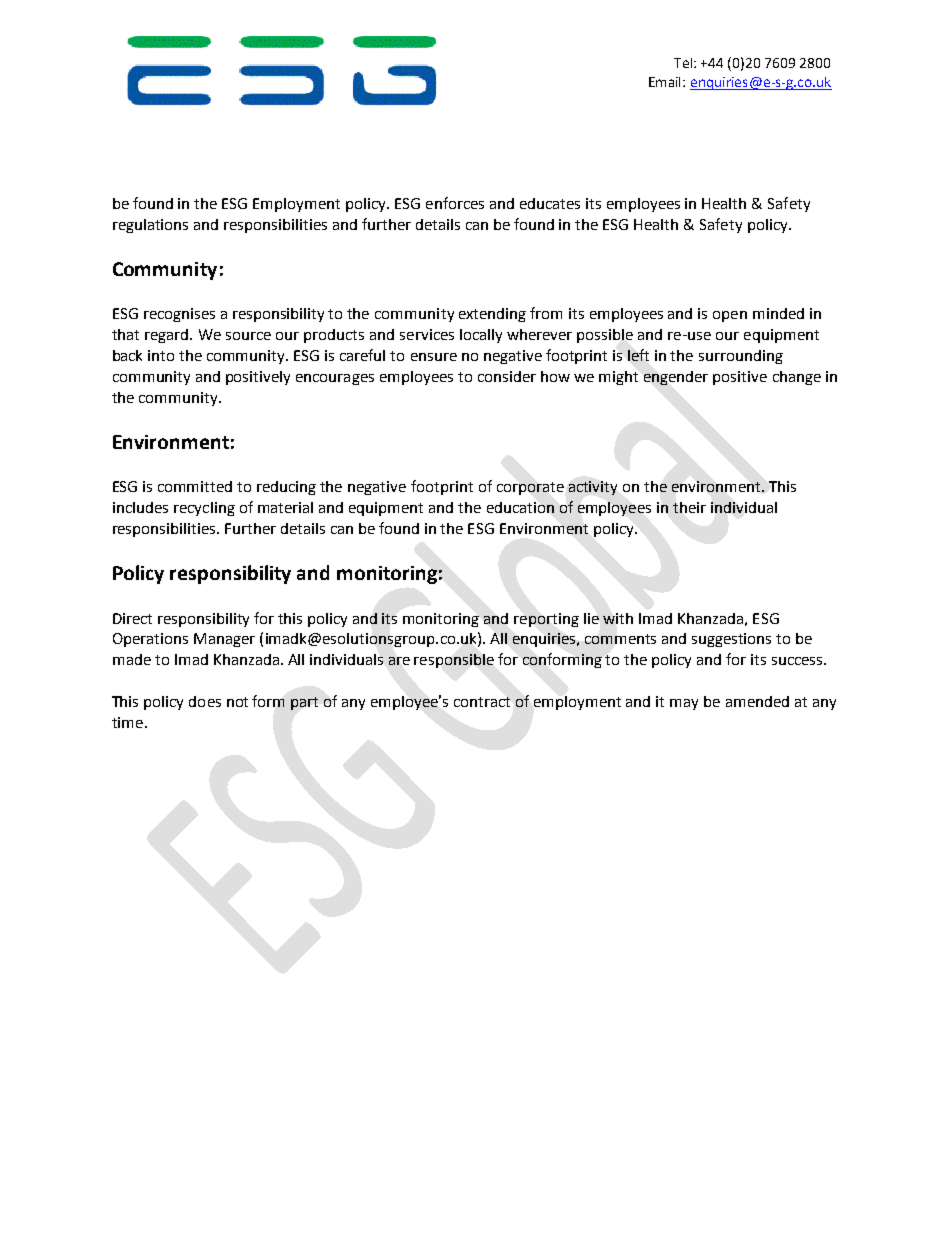  Describe the element at coordinates (507, 376) in the image. I see `consider` at that location.
